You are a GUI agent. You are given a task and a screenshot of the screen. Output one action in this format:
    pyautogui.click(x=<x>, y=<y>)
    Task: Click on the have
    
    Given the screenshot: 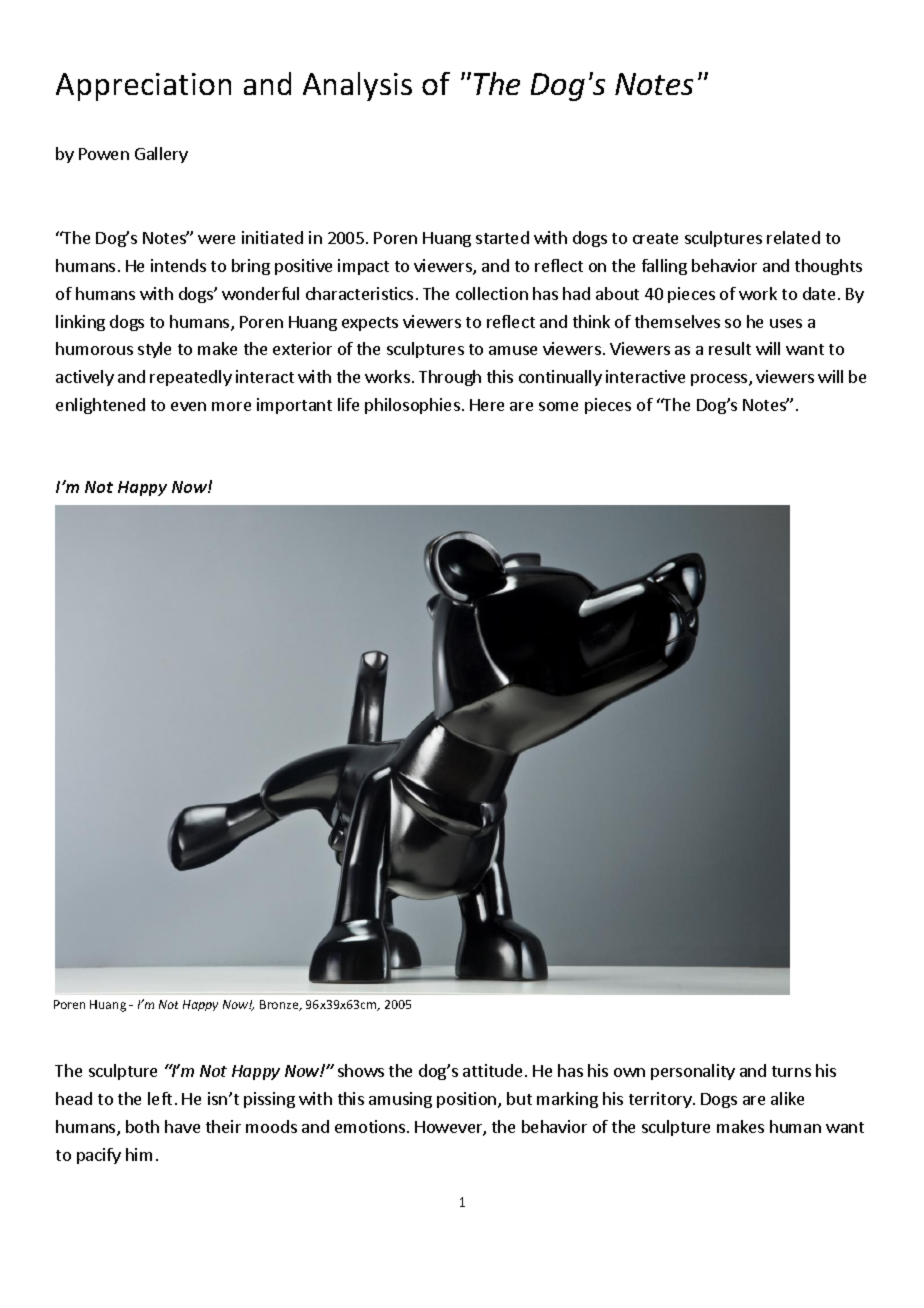 What is the action you would take?
    pyautogui.click(x=182, y=1126)
